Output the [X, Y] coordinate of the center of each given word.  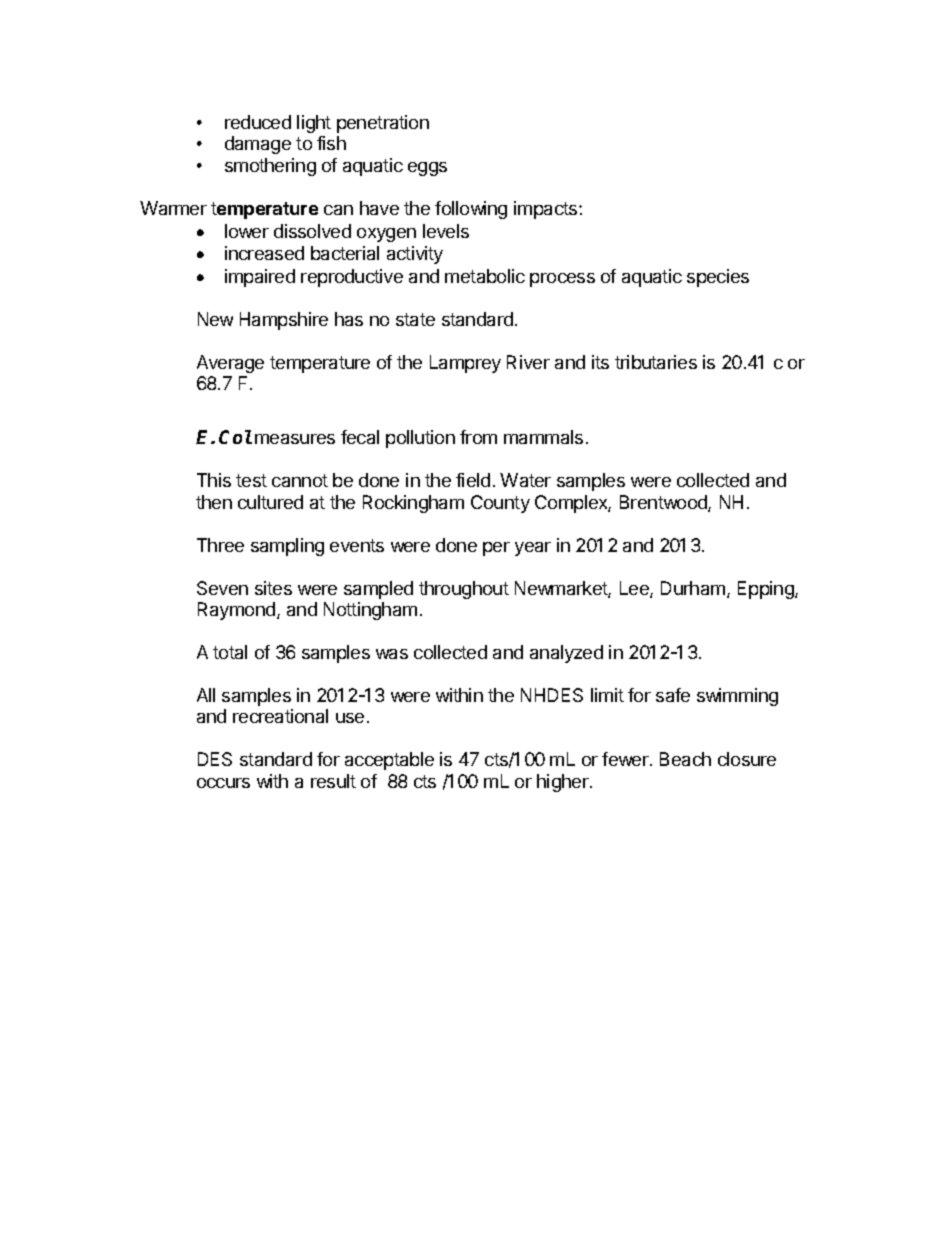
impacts [547, 210]
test [251, 480]
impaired [260, 278]
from [478, 437]
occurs [223, 783]
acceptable [389, 761]
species [718, 278]
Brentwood [664, 503]
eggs [427, 169]
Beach [685, 759]
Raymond [236, 611]
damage [258, 145]
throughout [464, 590]
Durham [693, 588]
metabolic [485, 276]
